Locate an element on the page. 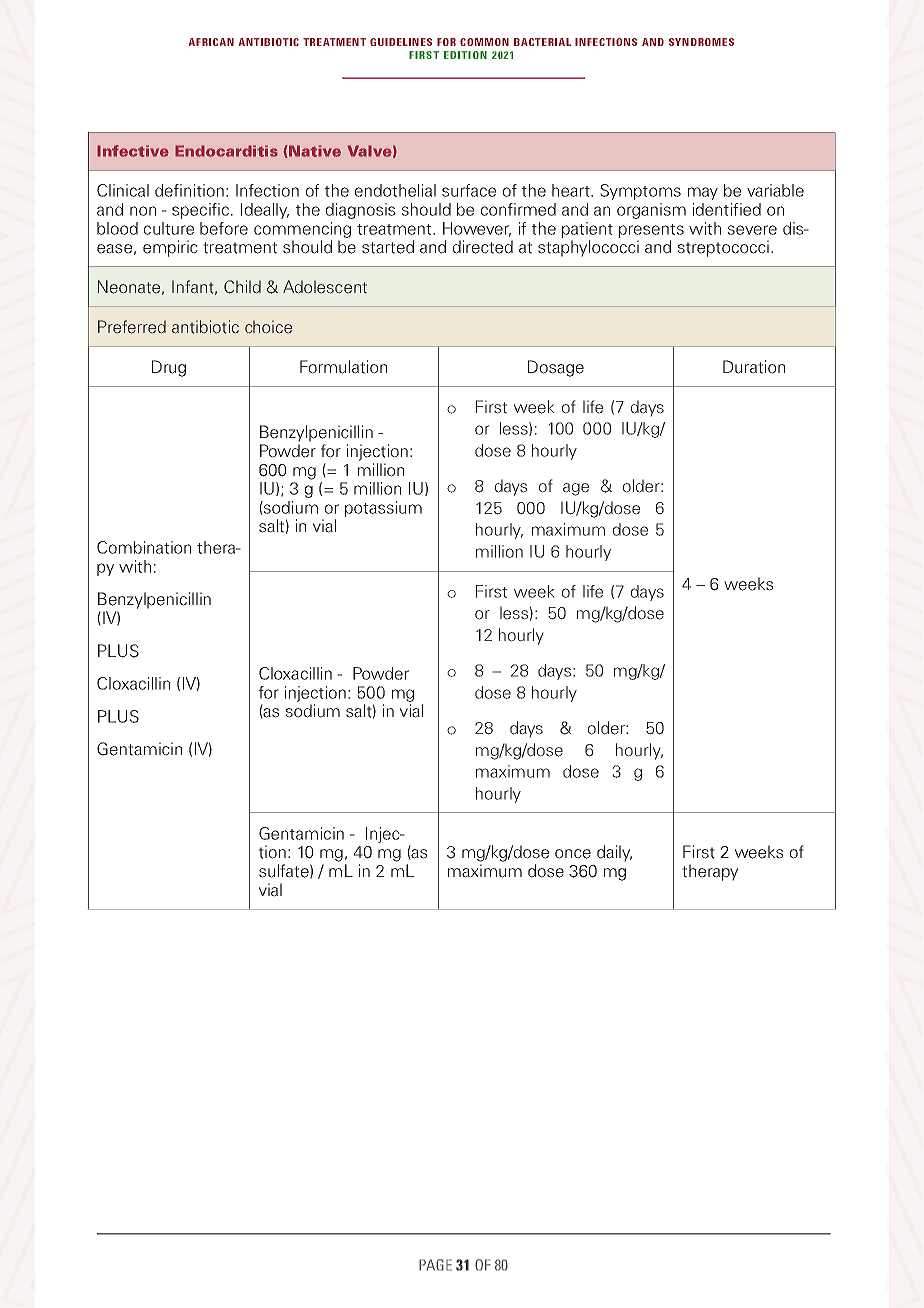  potassium is located at coordinates (383, 509).
